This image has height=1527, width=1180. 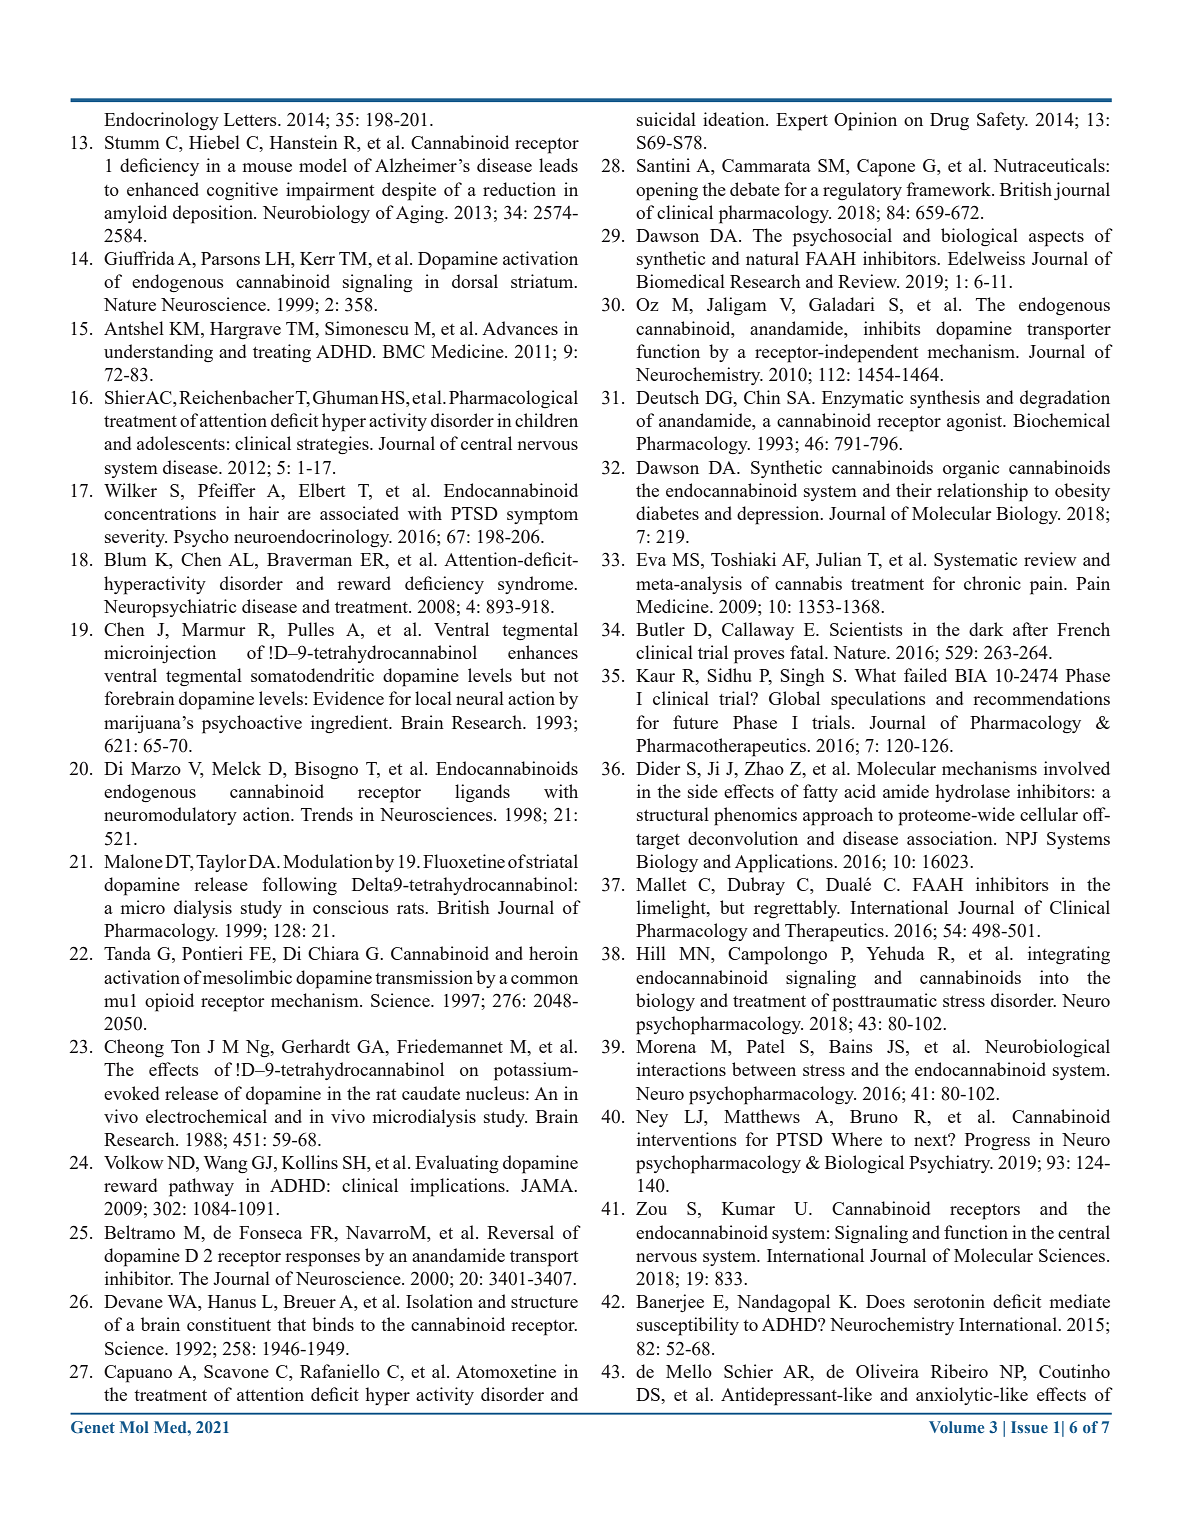 I want to click on Mello, so click(x=689, y=1371).
